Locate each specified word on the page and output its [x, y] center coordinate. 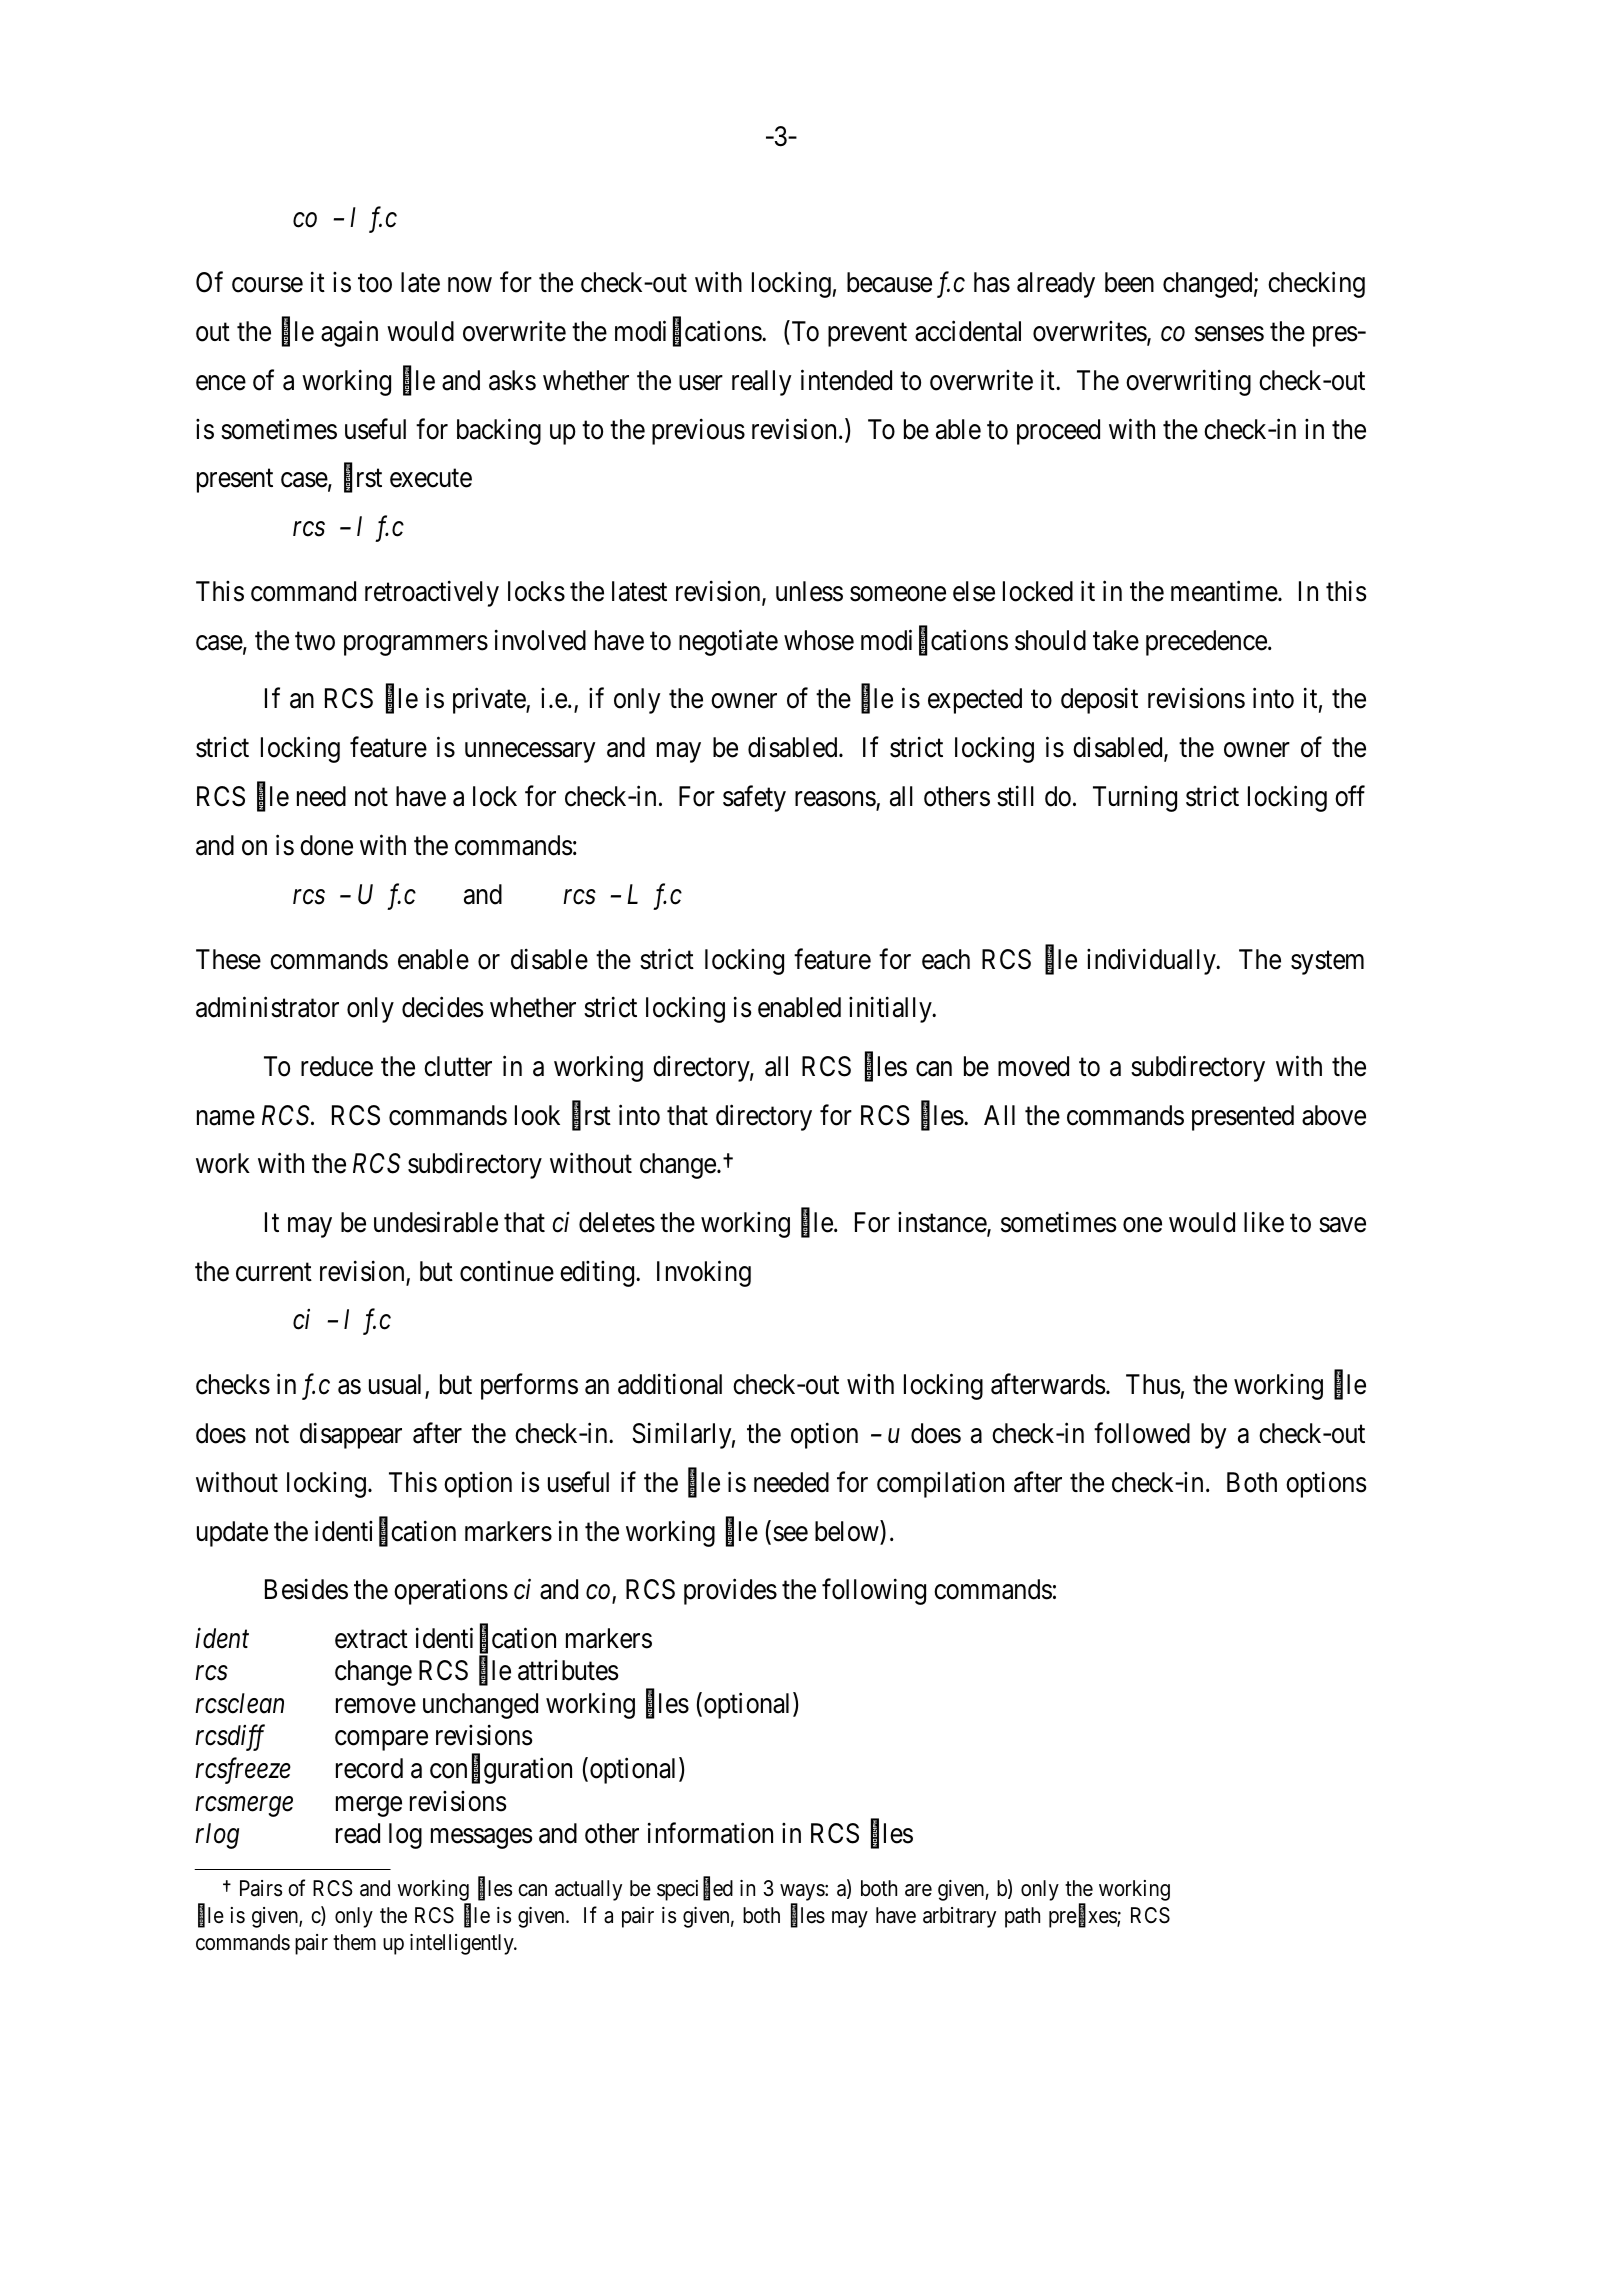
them [354, 1942]
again [349, 334]
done [326, 845]
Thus [1153, 1384]
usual [397, 1386]
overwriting [1188, 382]
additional [670, 1384]
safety [754, 799]
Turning [1135, 799]
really [762, 383]
